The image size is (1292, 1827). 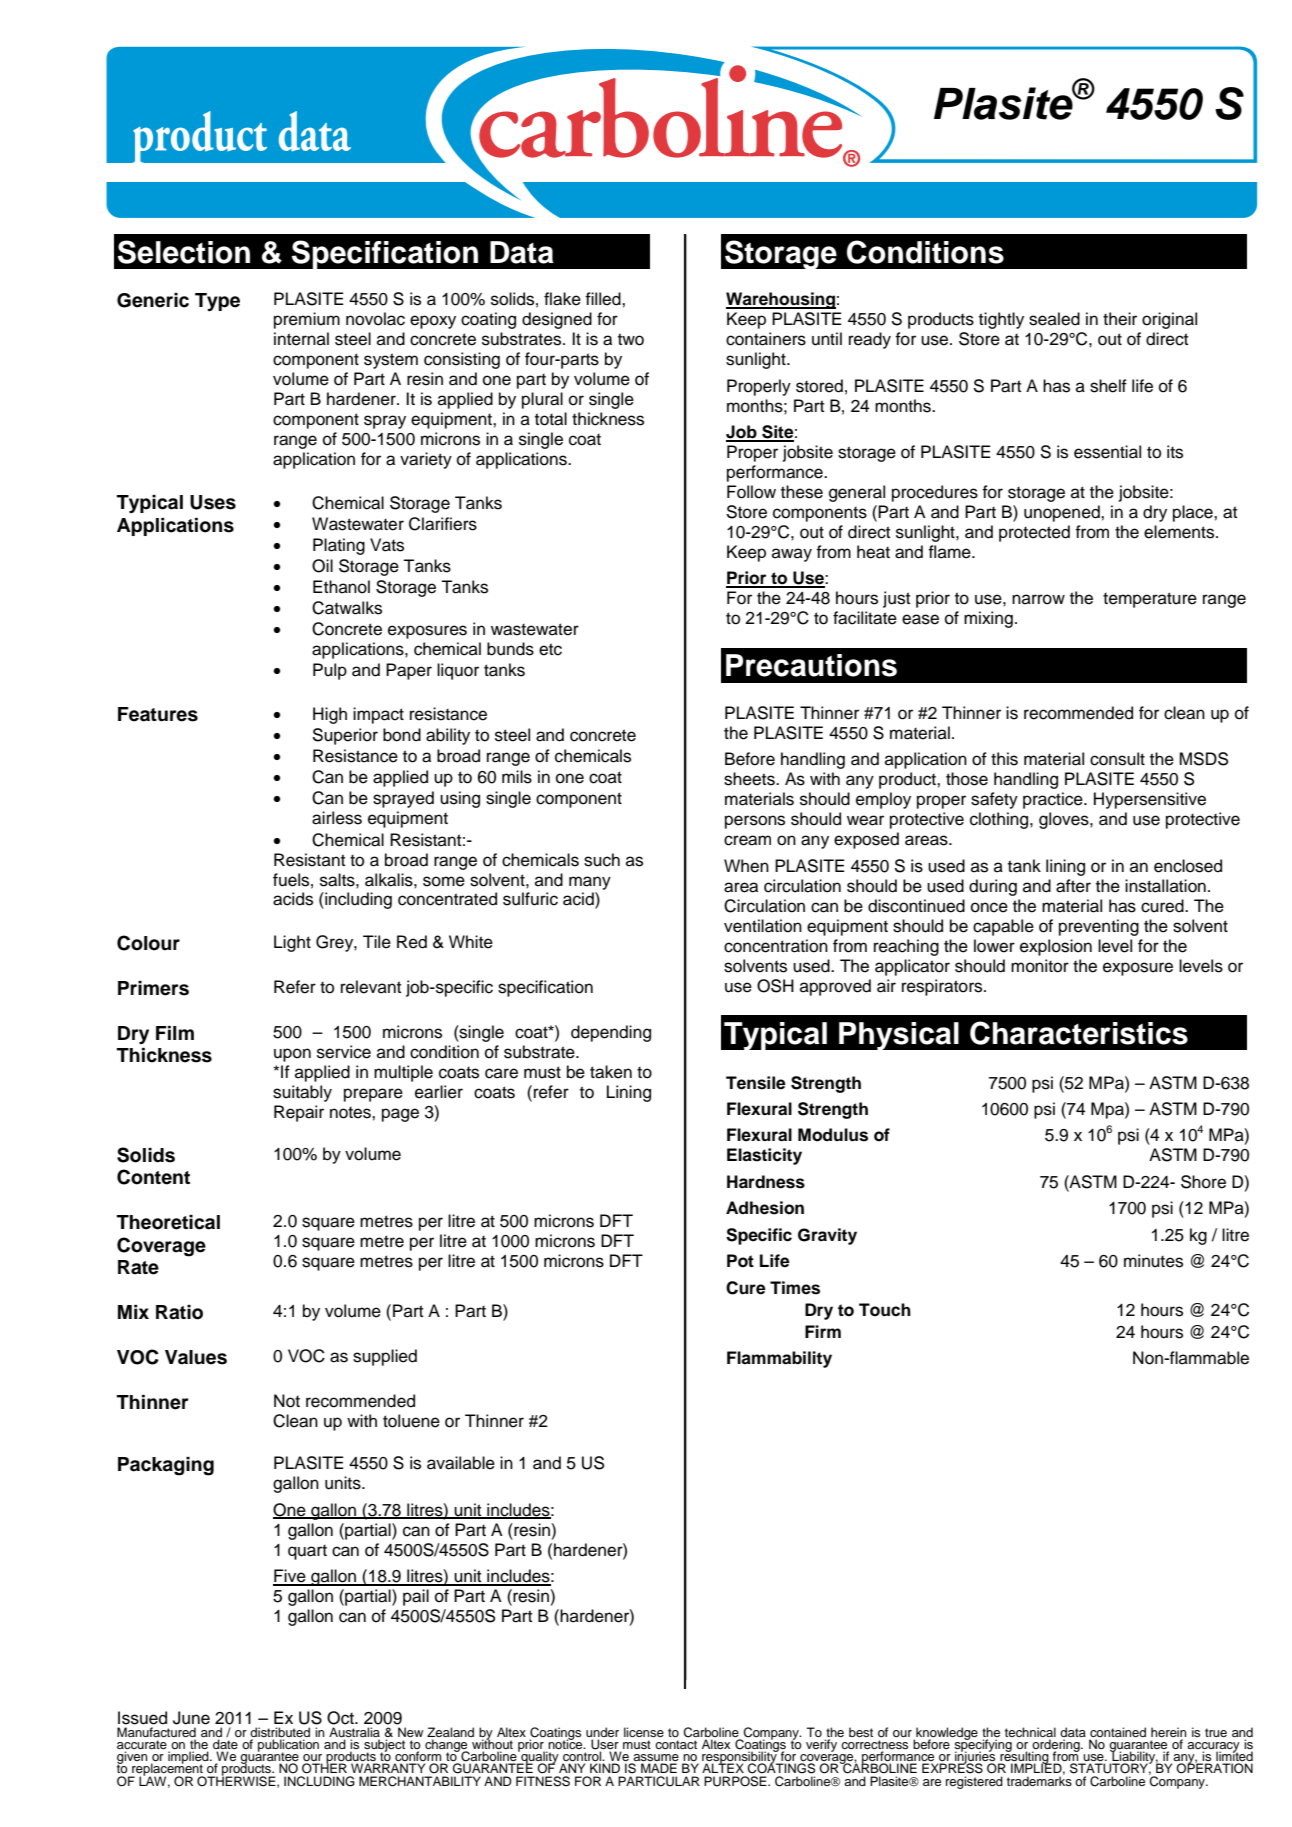 I want to click on contained, so click(x=1117, y=1733).
